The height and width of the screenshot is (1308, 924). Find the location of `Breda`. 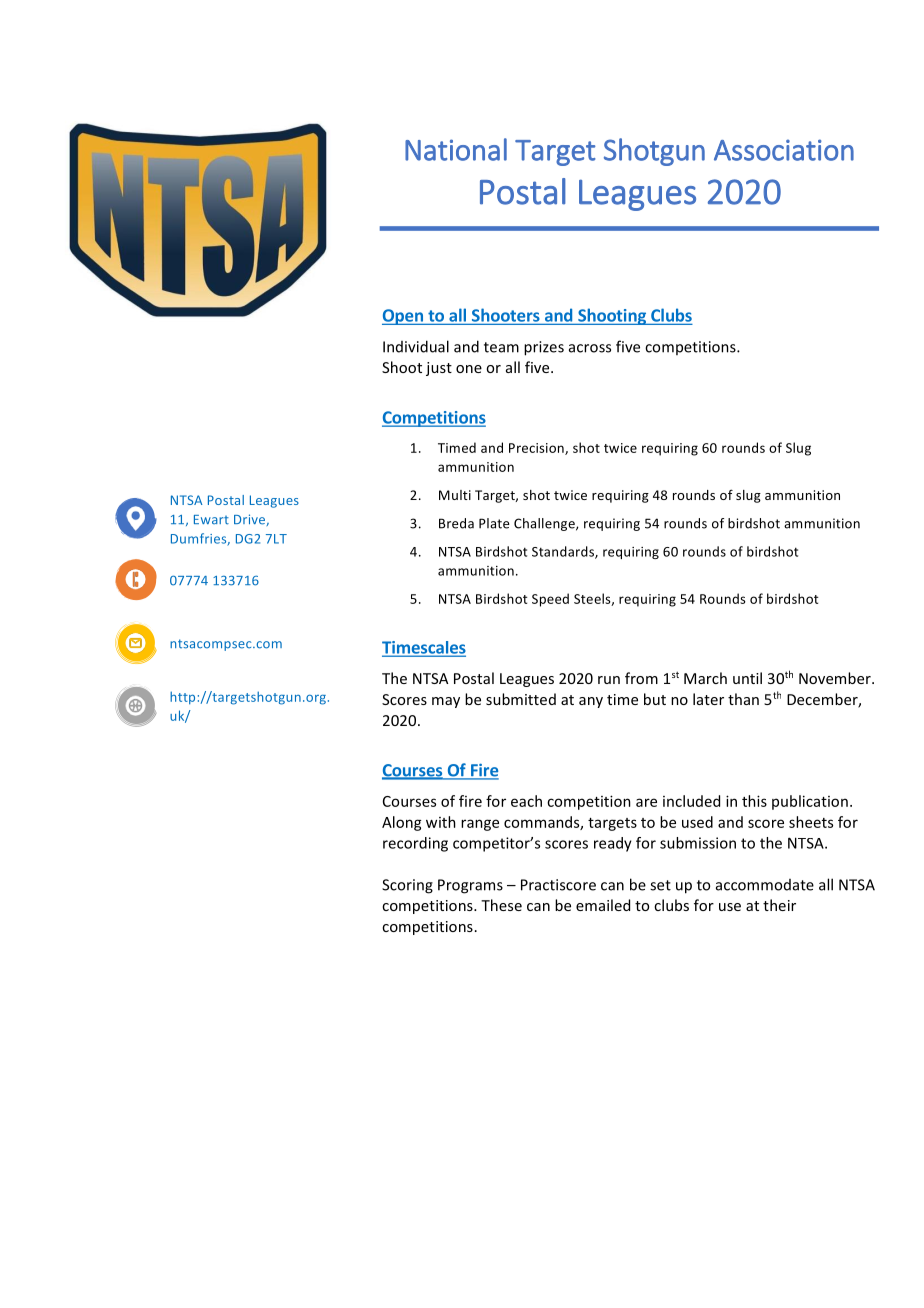

Breda is located at coordinates (456, 523).
